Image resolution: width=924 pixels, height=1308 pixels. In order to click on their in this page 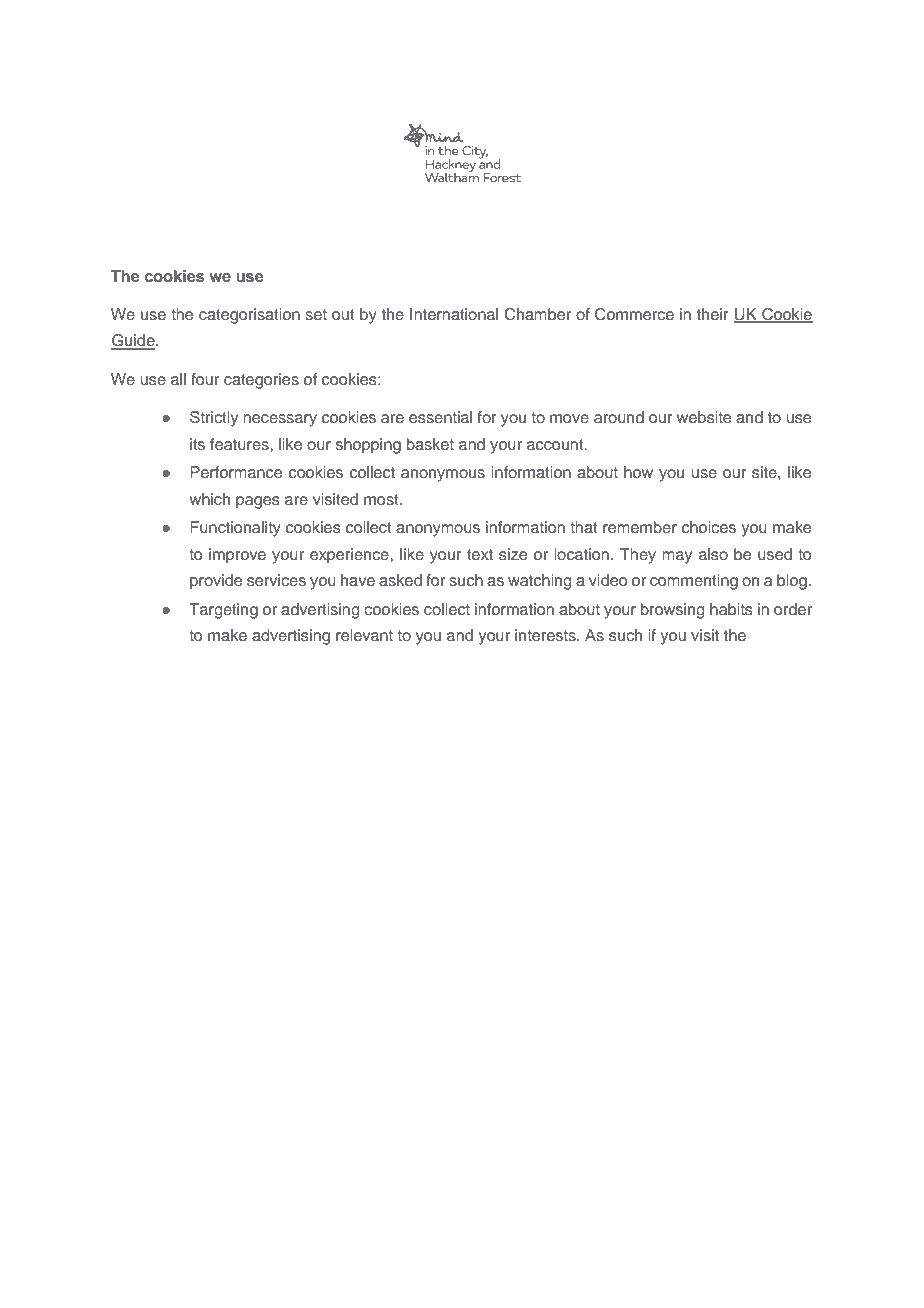, I will do `click(713, 314)`.
